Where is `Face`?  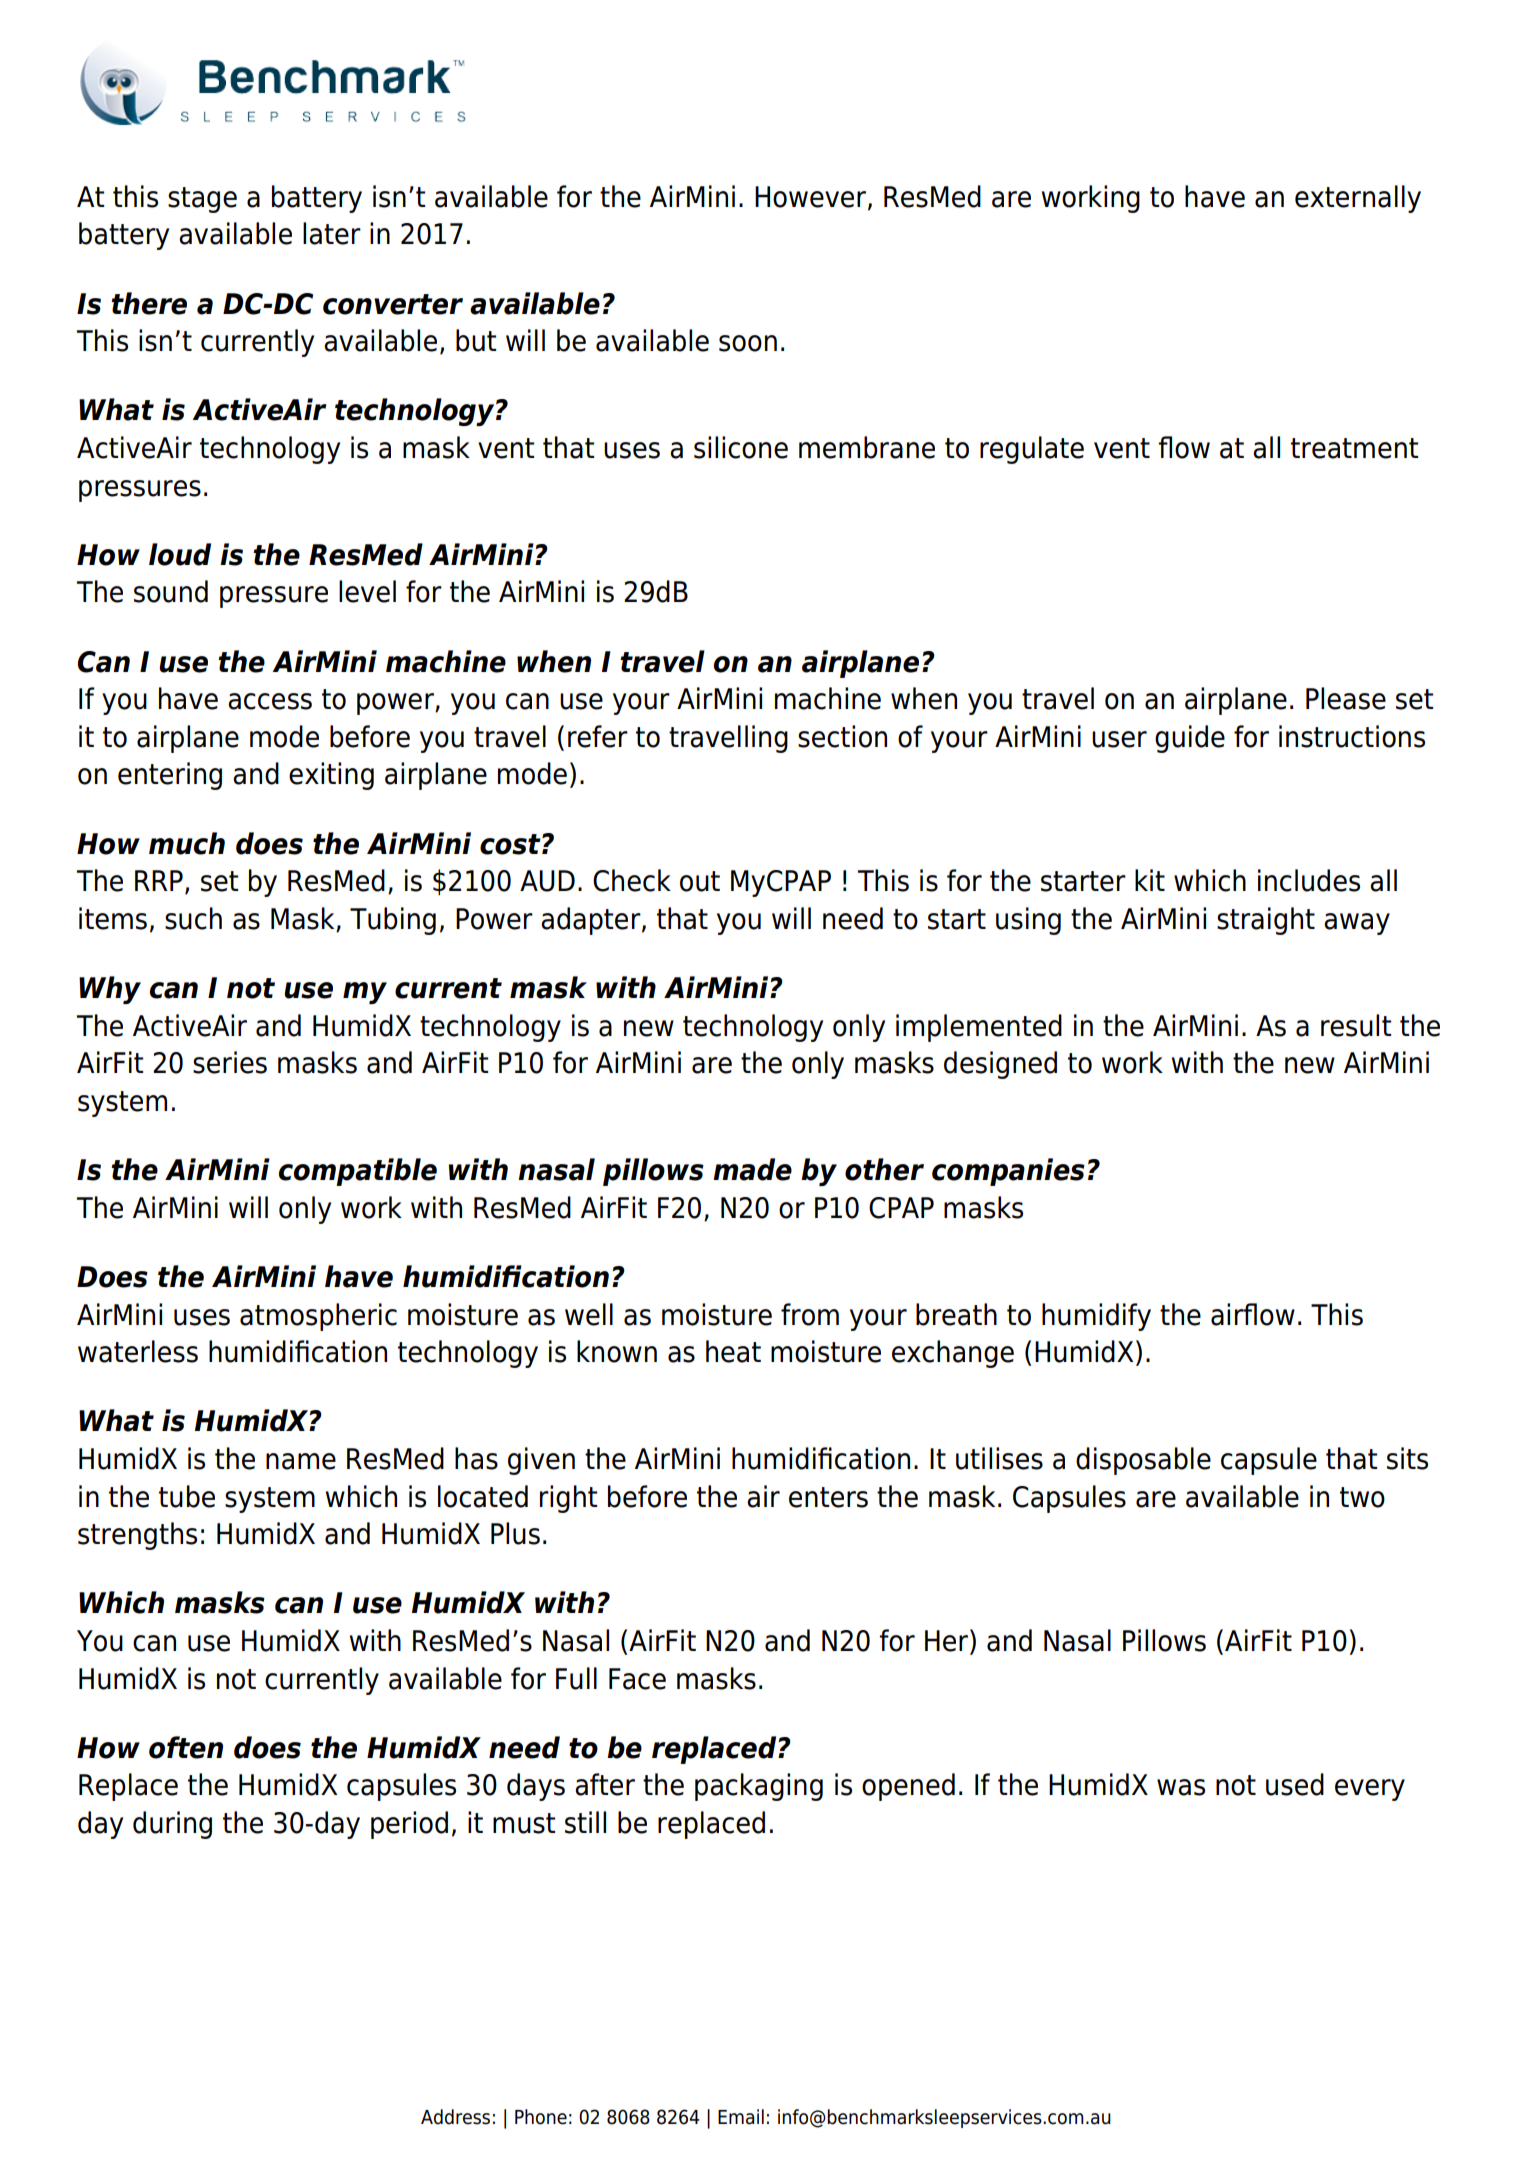 Face is located at coordinates (637, 1679).
